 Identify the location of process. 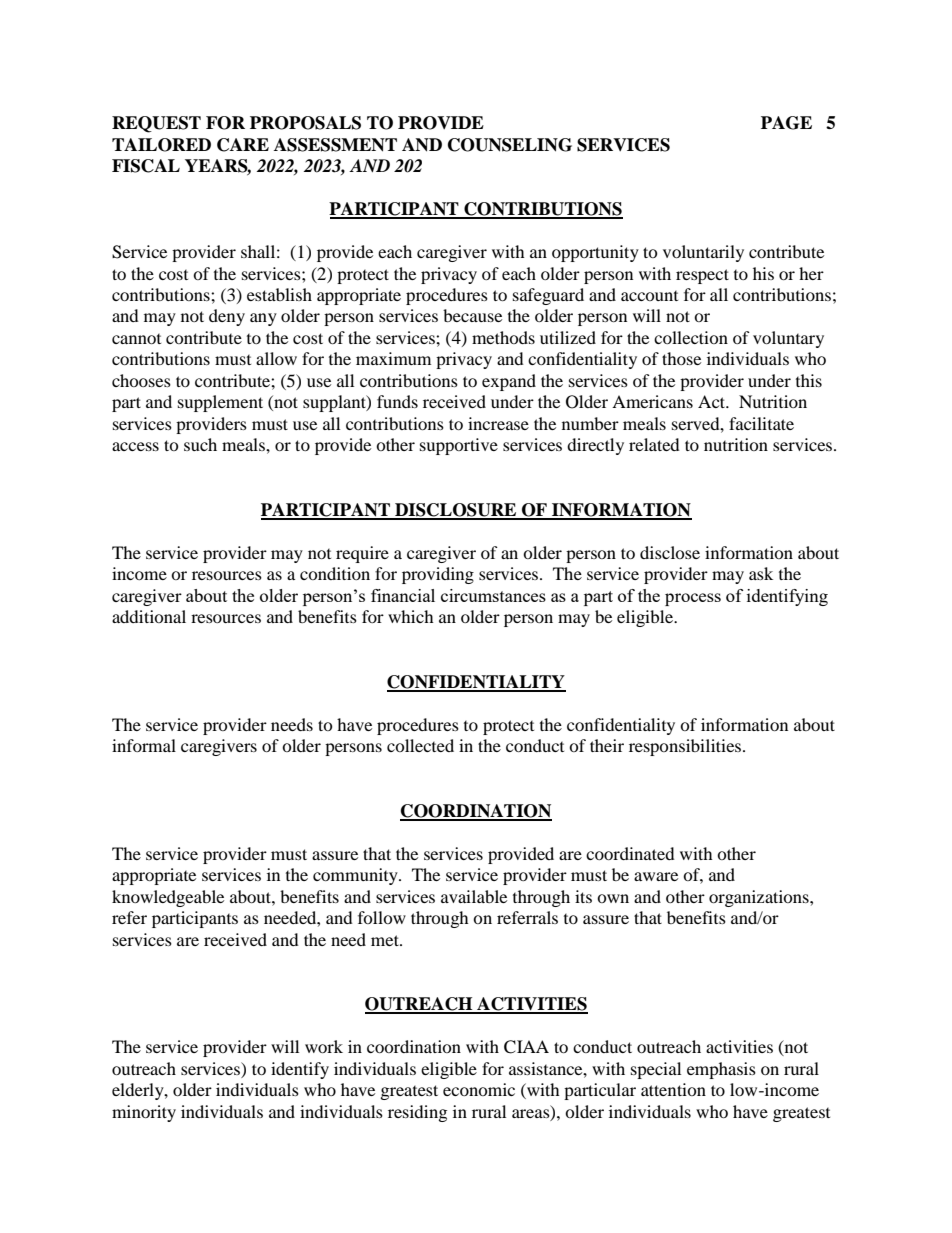
(693, 599).
